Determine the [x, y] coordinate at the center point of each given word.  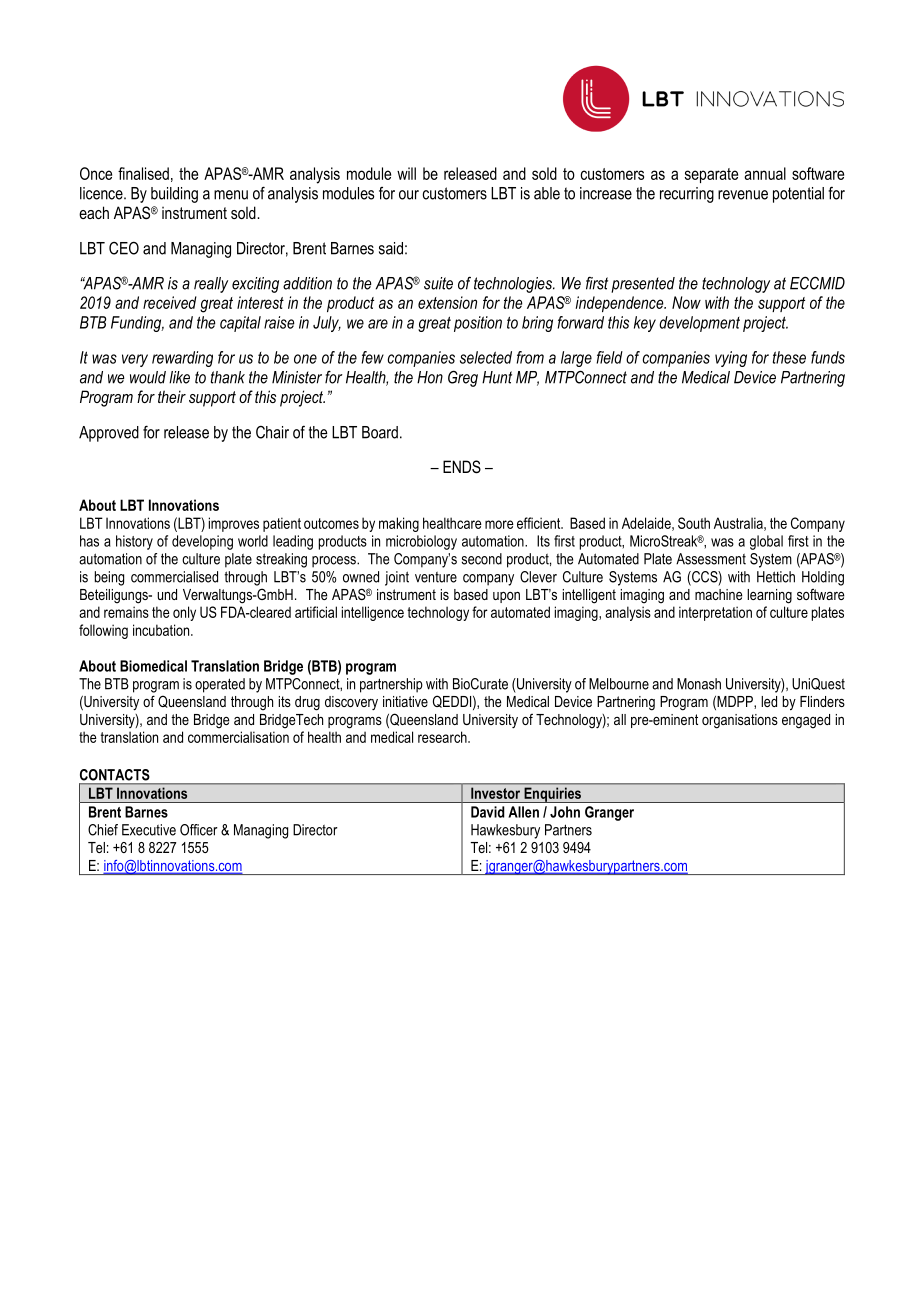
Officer [199, 830]
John [565, 812]
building [174, 195]
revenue [743, 195]
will [406, 173]
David [488, 812]
